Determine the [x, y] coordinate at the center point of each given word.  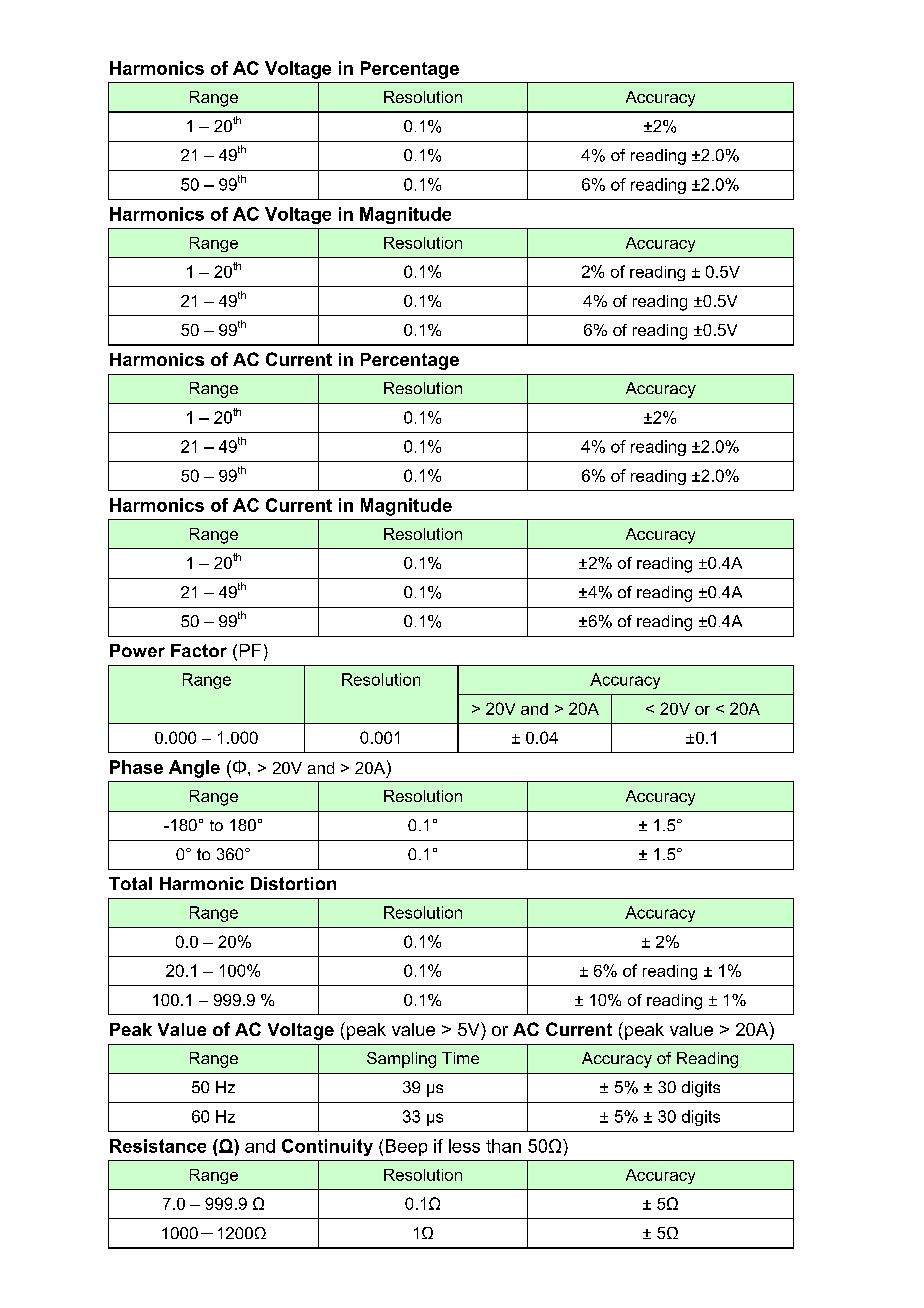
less [464, 1146]
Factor [199, 650]
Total [130, 883]
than [503, 1146]
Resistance [158, 1146]
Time [460, 1058]
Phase [136, 767]
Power [137, 650]
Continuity [327, 1147]
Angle [194, 769]
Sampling [401, 1060]
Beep [406, 1147]
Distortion [293, 883]
